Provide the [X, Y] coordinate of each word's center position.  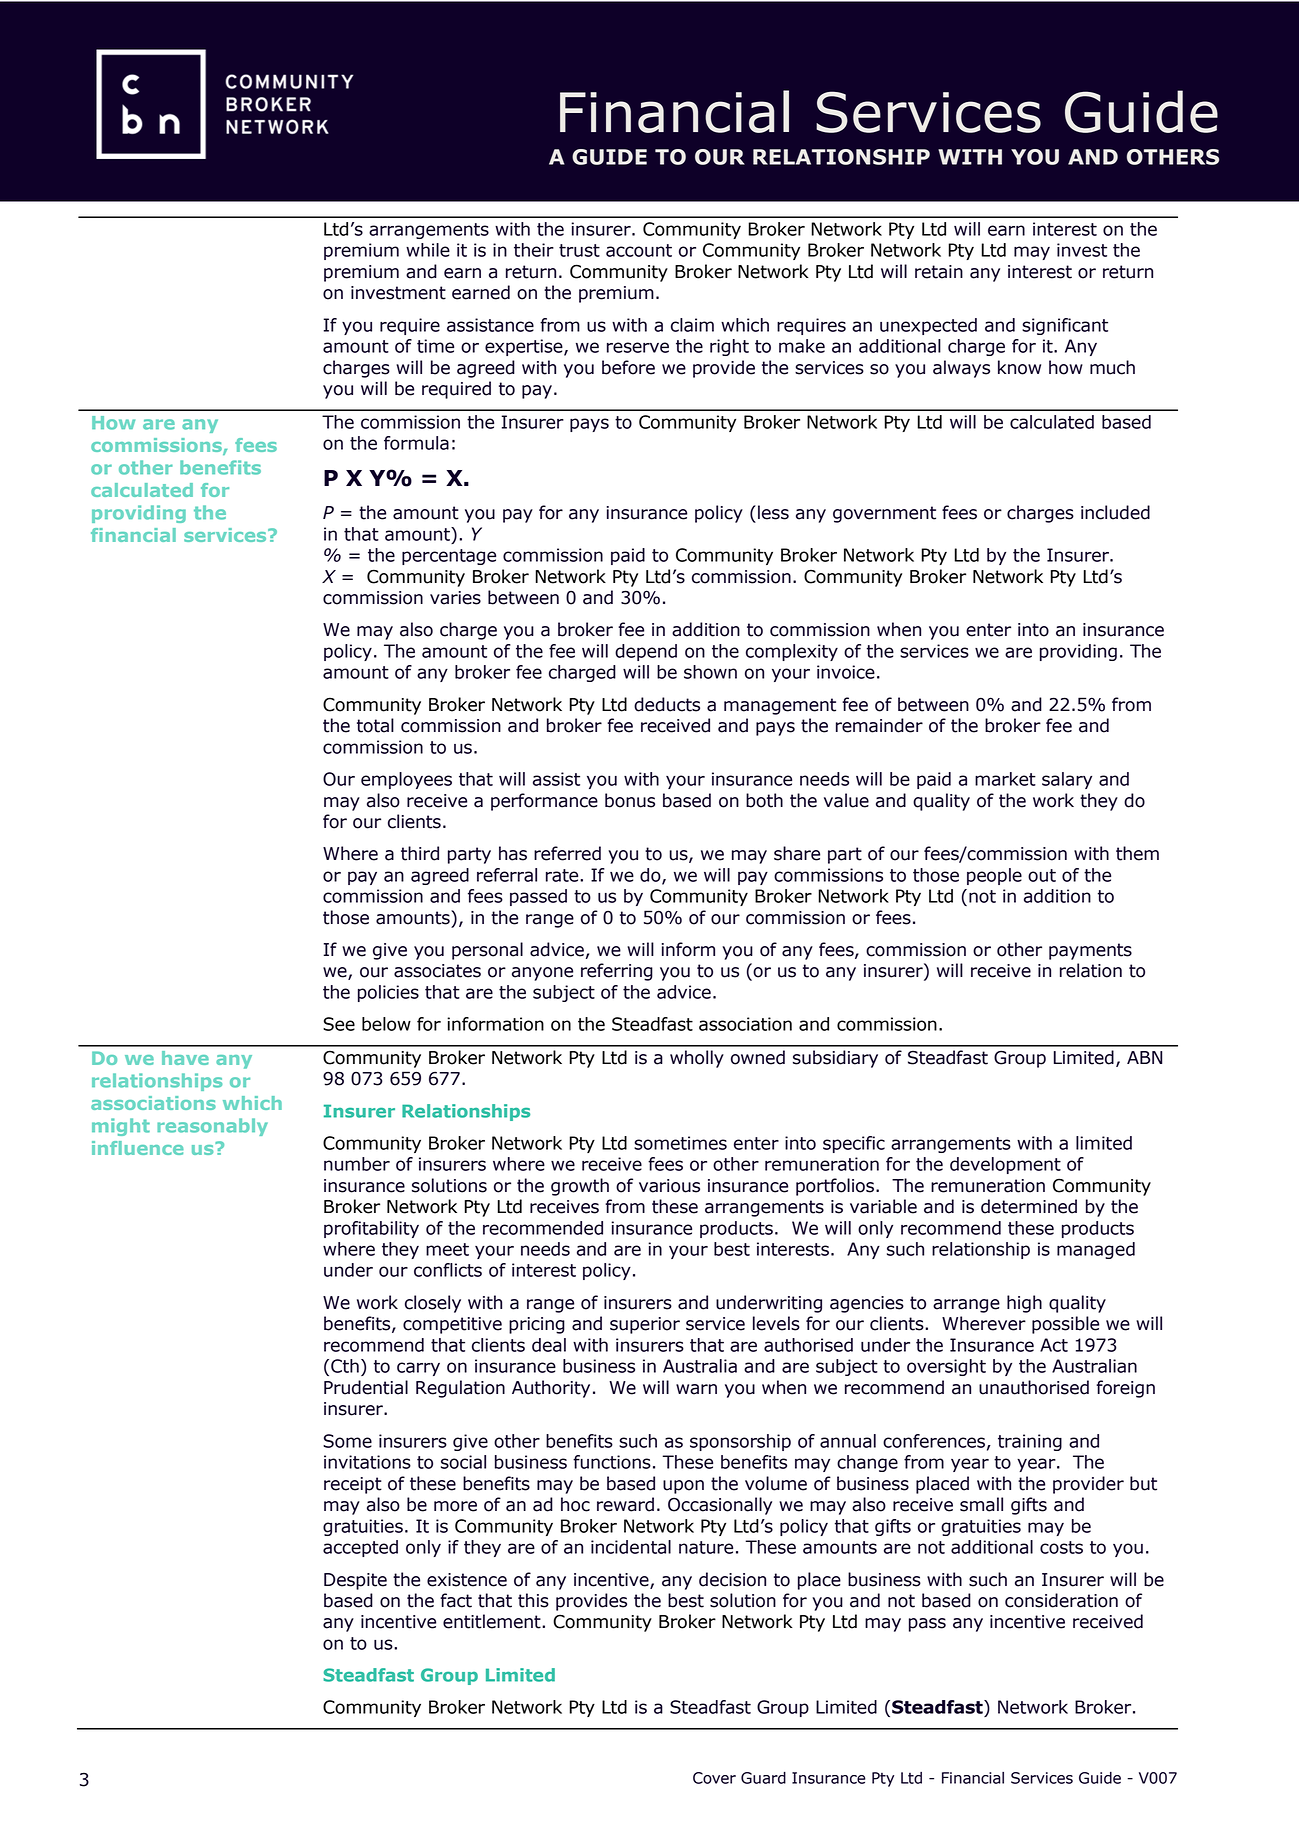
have [185, 1058]
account [639, 250]
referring [617, 972]
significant [1065, 326]
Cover [714, 1778]
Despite [355, 1581]
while [428, 250]
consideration [1061, 1600]
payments [1090, 951]
